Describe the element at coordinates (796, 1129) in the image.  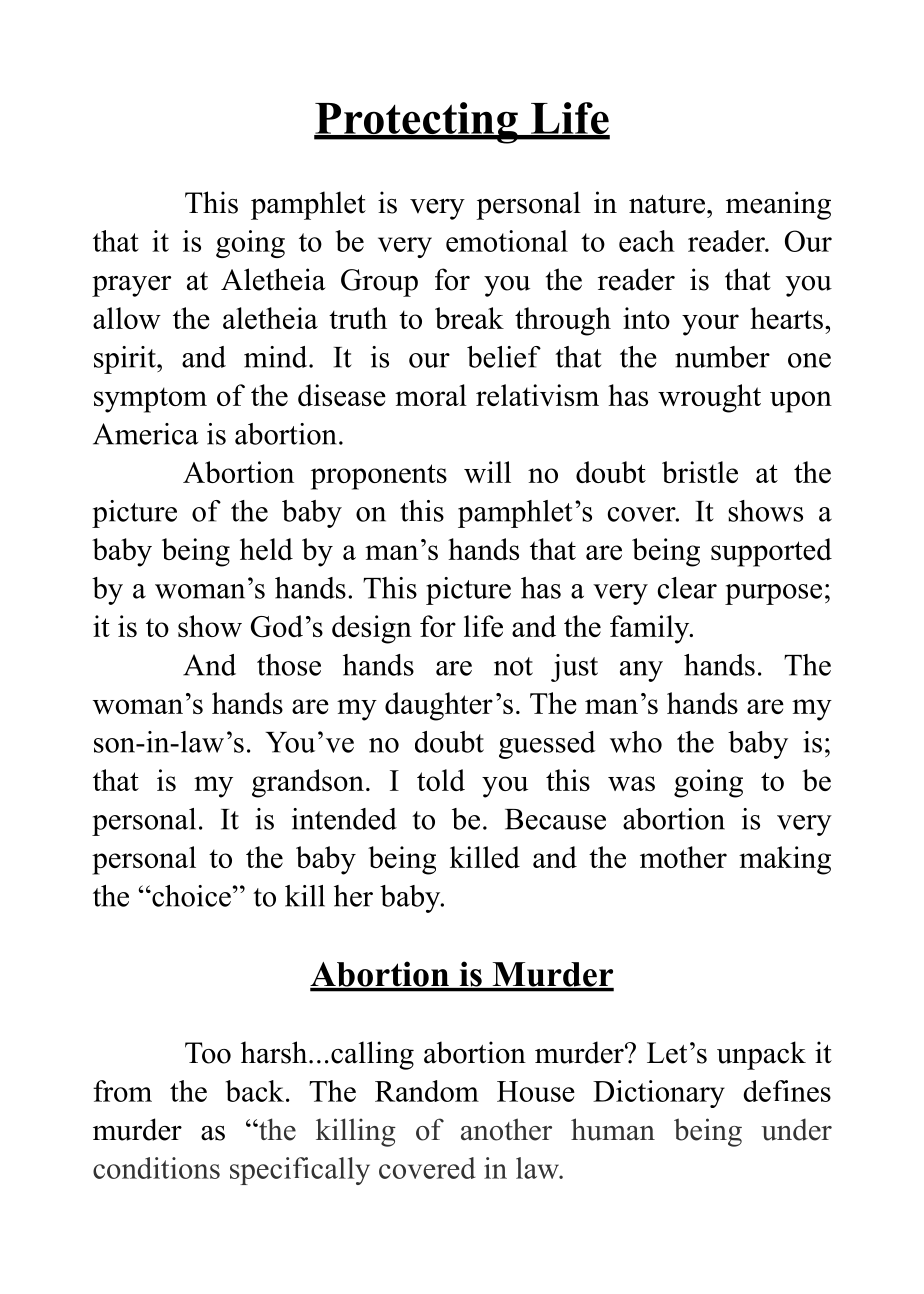
I see `under` at that location.
